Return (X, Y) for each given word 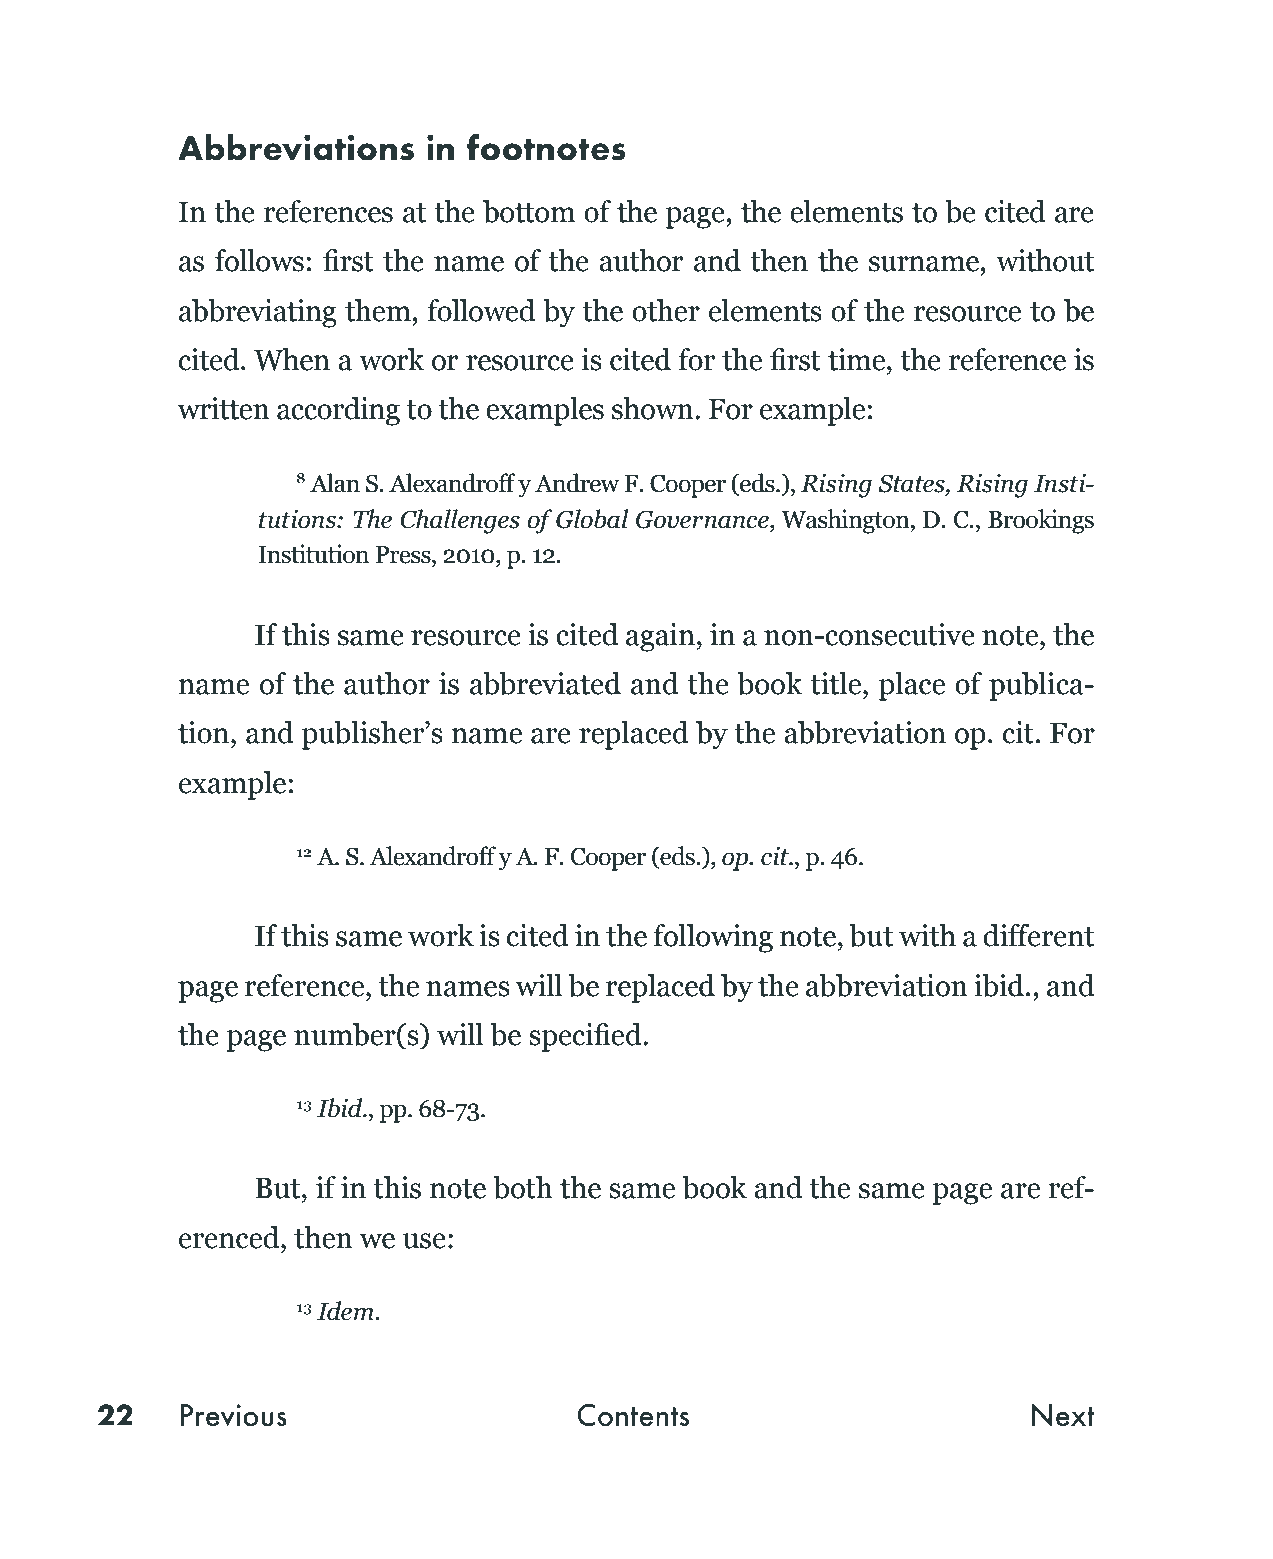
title (837, 683)
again (660, 637)
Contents (633, 1415)
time (858, 359)
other (666, 310)
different (1038, 935)
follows (259, 260)
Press (404, 555)
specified (586, 1037)
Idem (346, 1311)
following (713, 938)
